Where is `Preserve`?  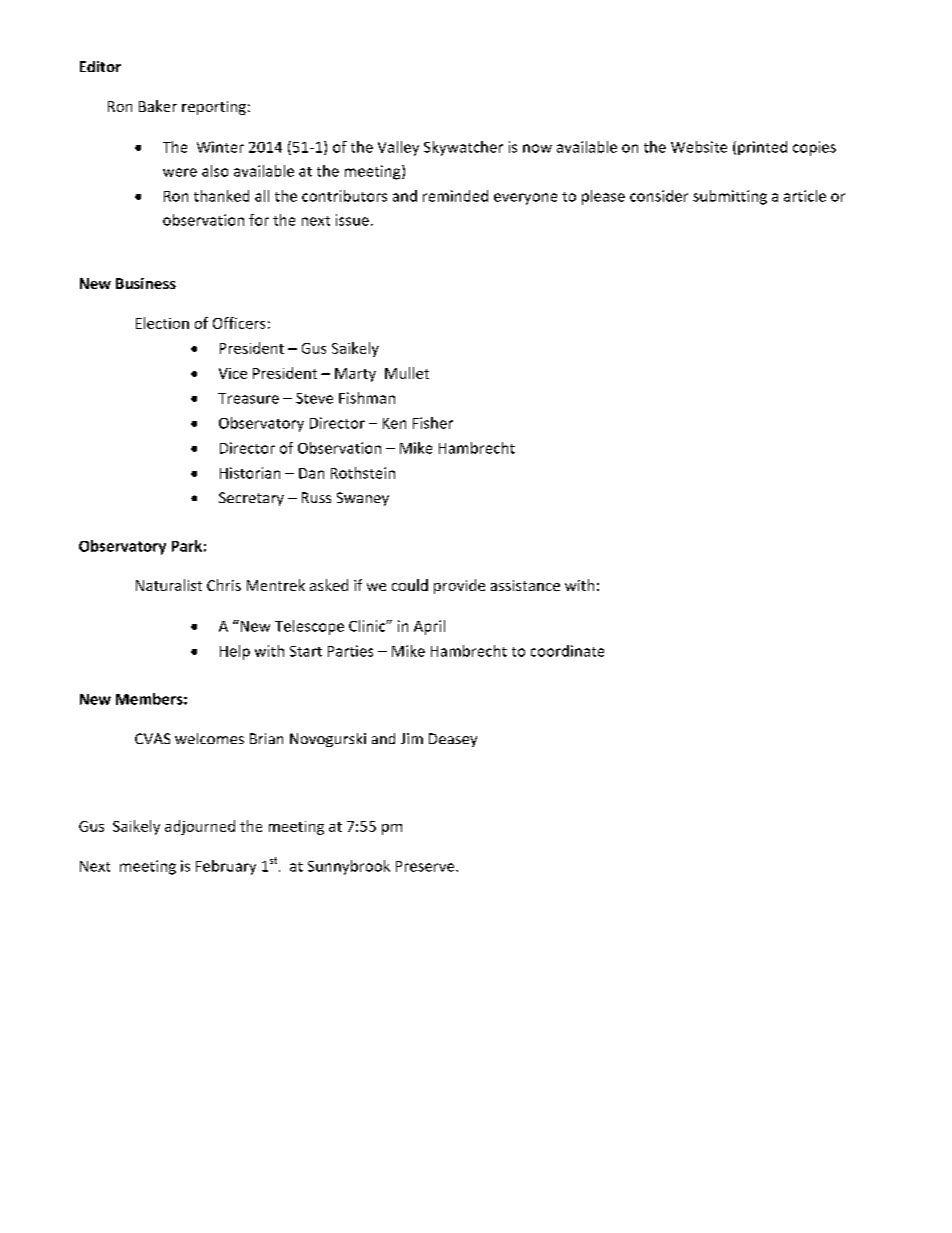
Preserve is located at coordinates (426, 866).
